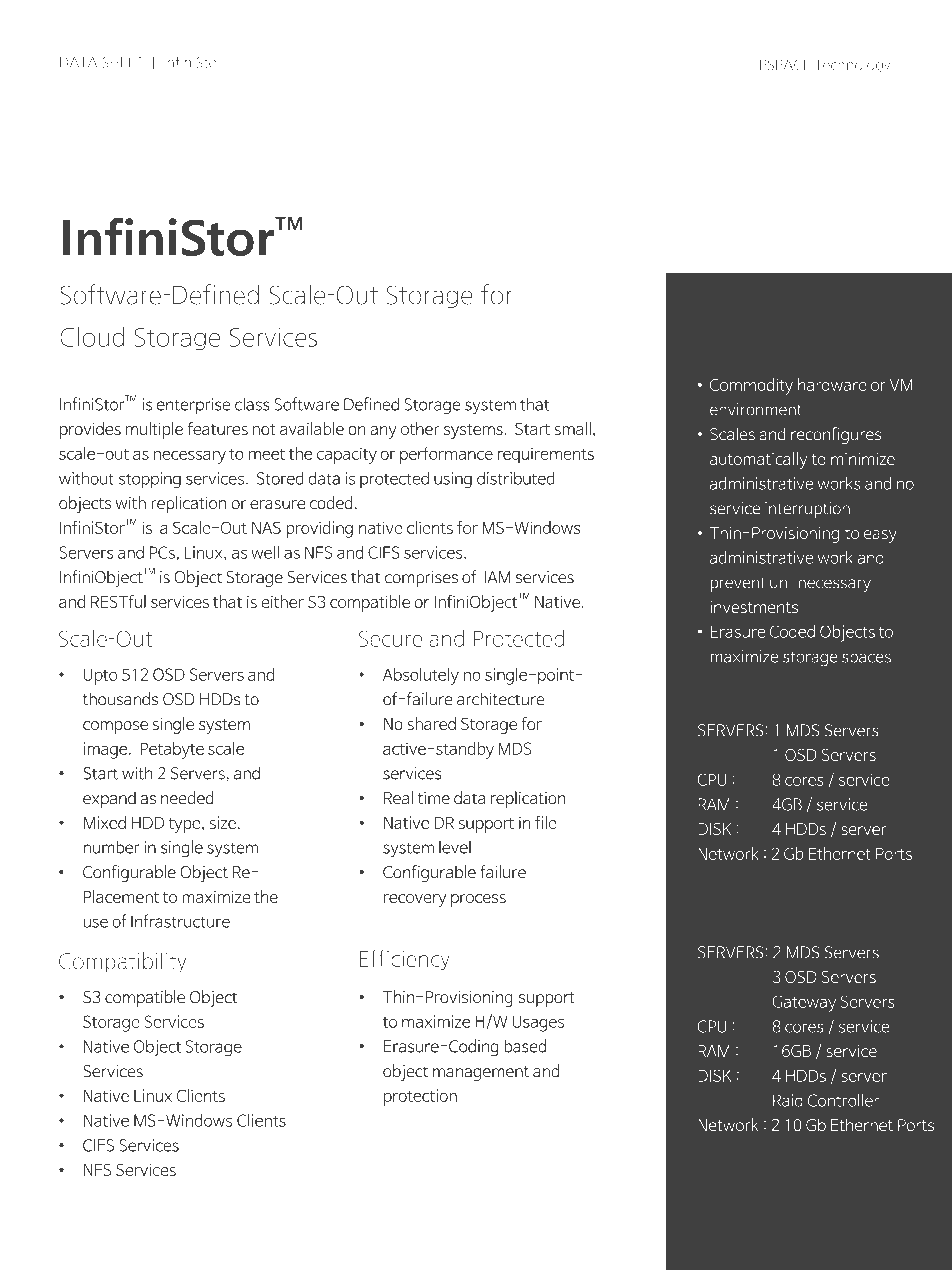 The image size is (952, 1270). Describe the element at coordinates (832, 384) in the page. I see `hardware` at that location.
